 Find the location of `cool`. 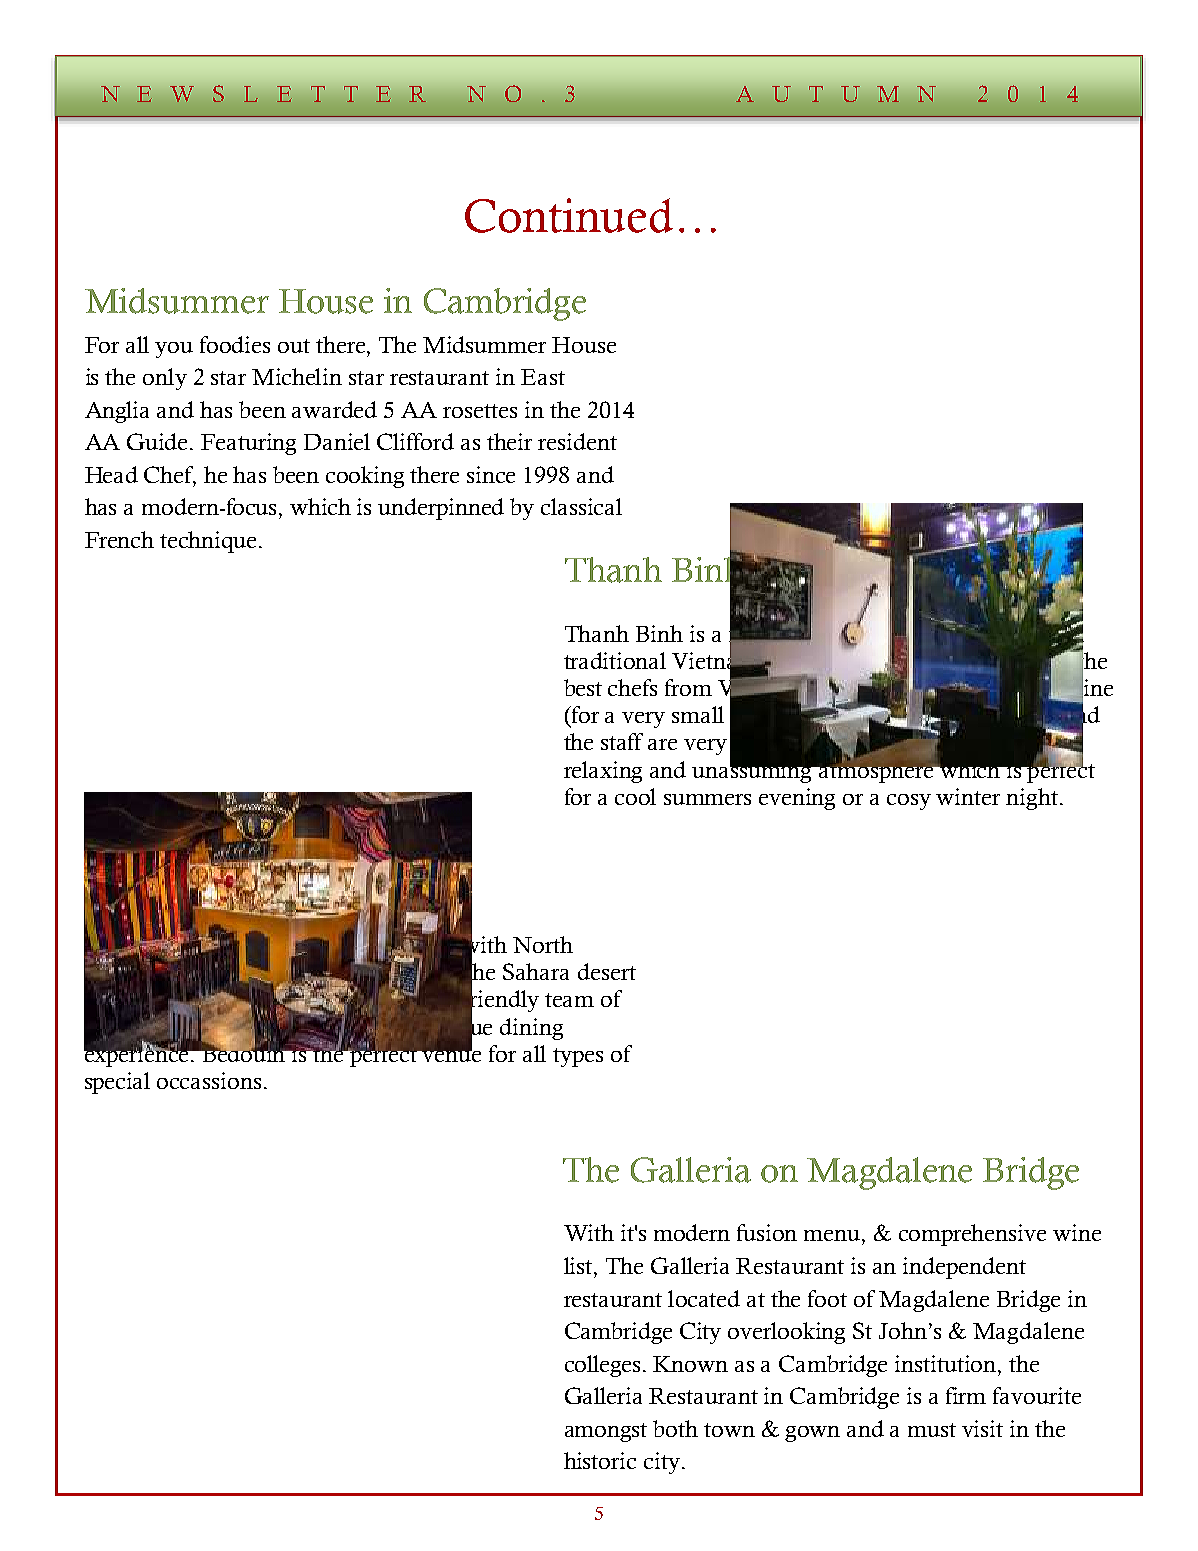

cool is located at coordinates (635, 796).
